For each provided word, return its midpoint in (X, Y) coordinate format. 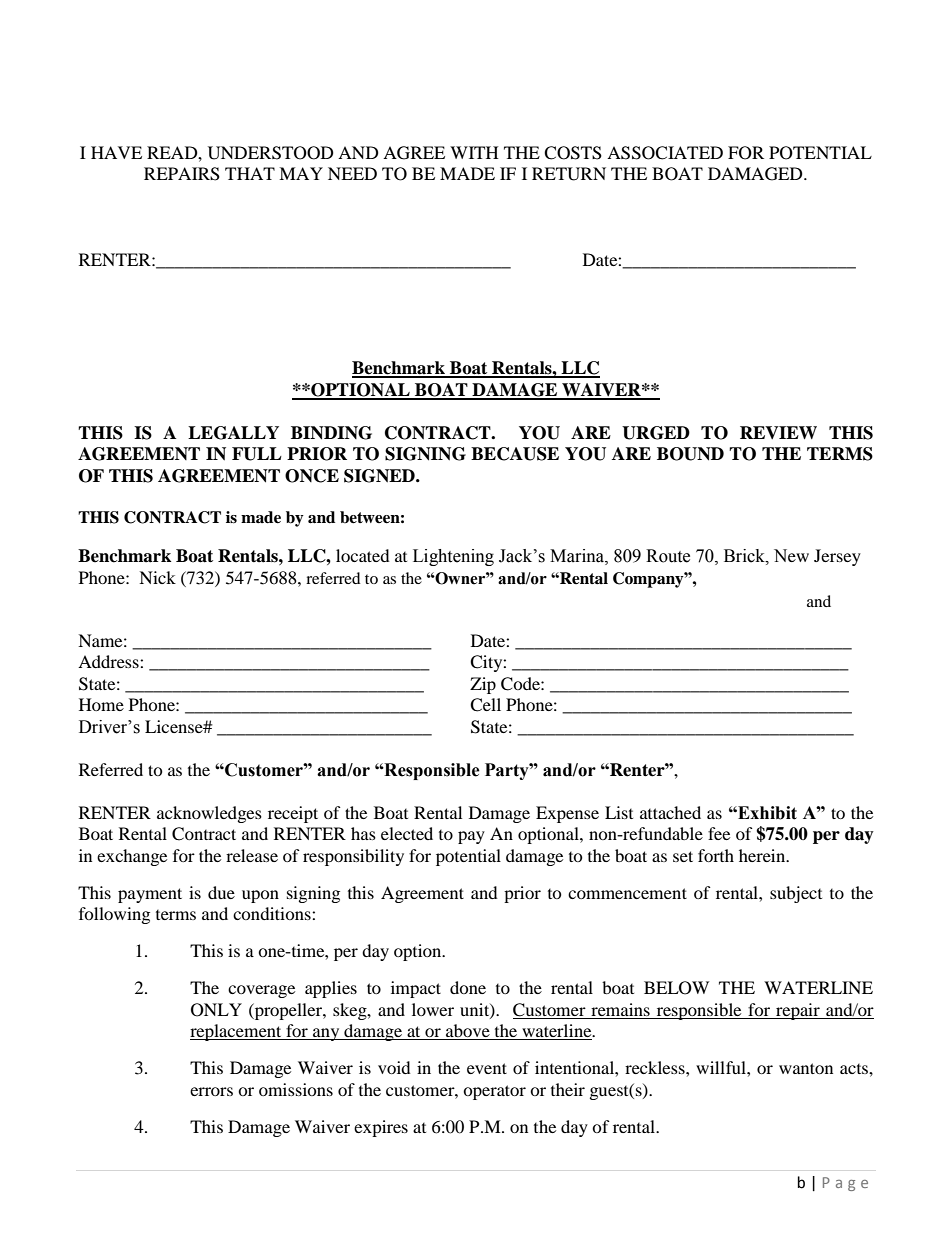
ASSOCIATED (665, 153)
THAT (250, 173)
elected (407, 833)
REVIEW (778, 432)
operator (494, 1092)
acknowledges (209, 814)
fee (719, 833)
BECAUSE (515, 454)
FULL (257, 454)
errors (211, 1091)
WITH (474, 152)
